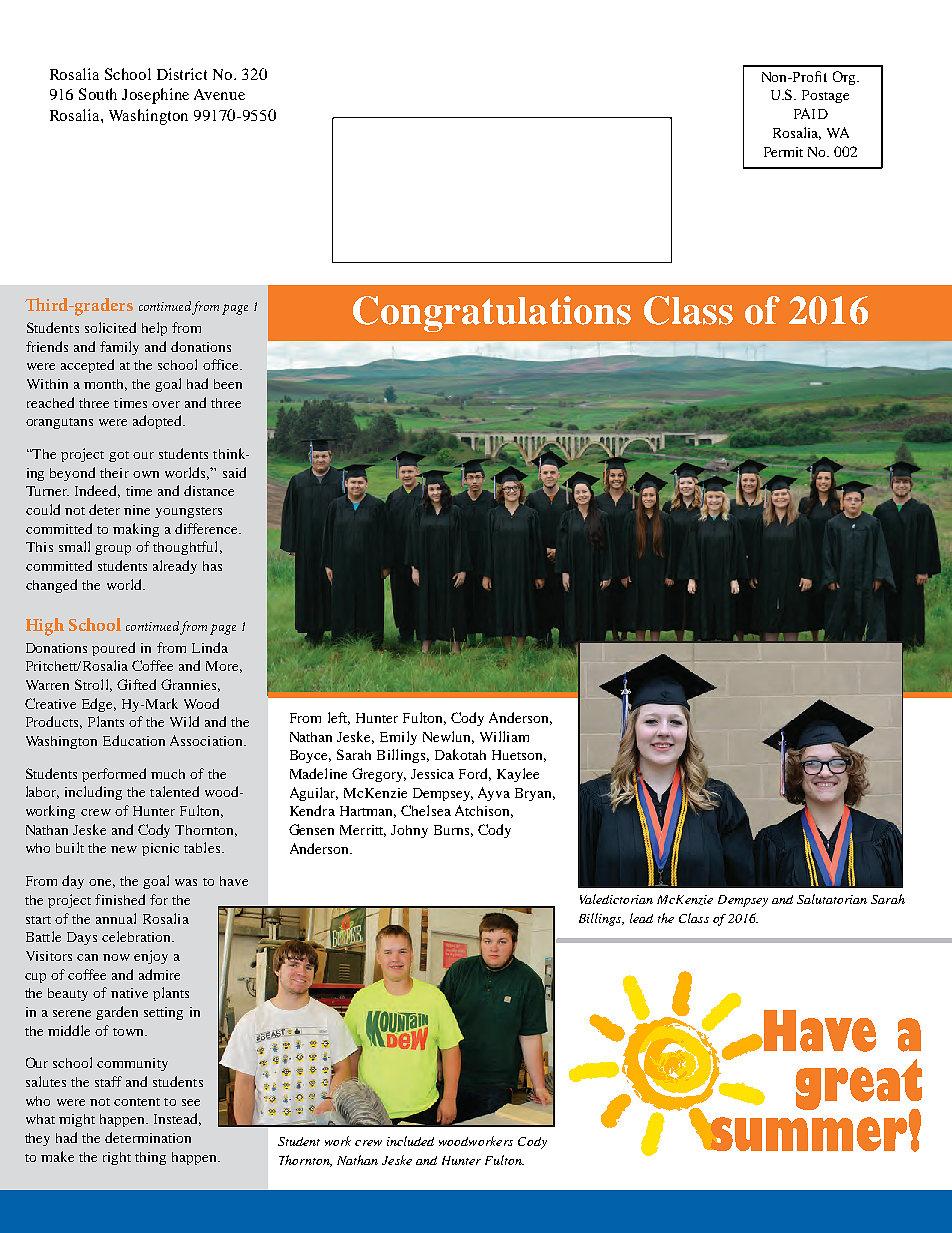 The height and width of the screenshot is (1233, 952). I want to click on content, so click(137, 1102).
